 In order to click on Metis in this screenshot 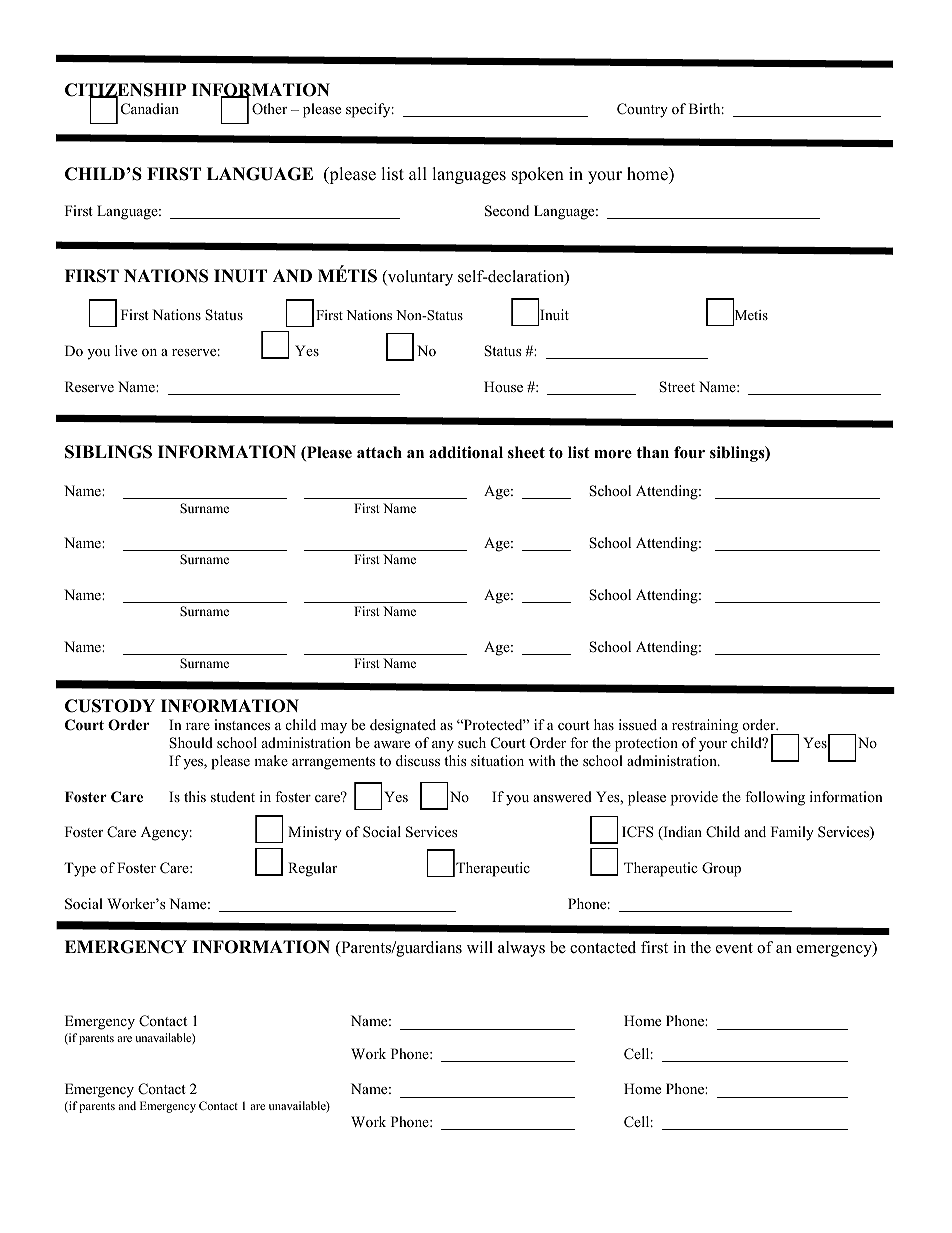, I will do `click(750, 315)`.
